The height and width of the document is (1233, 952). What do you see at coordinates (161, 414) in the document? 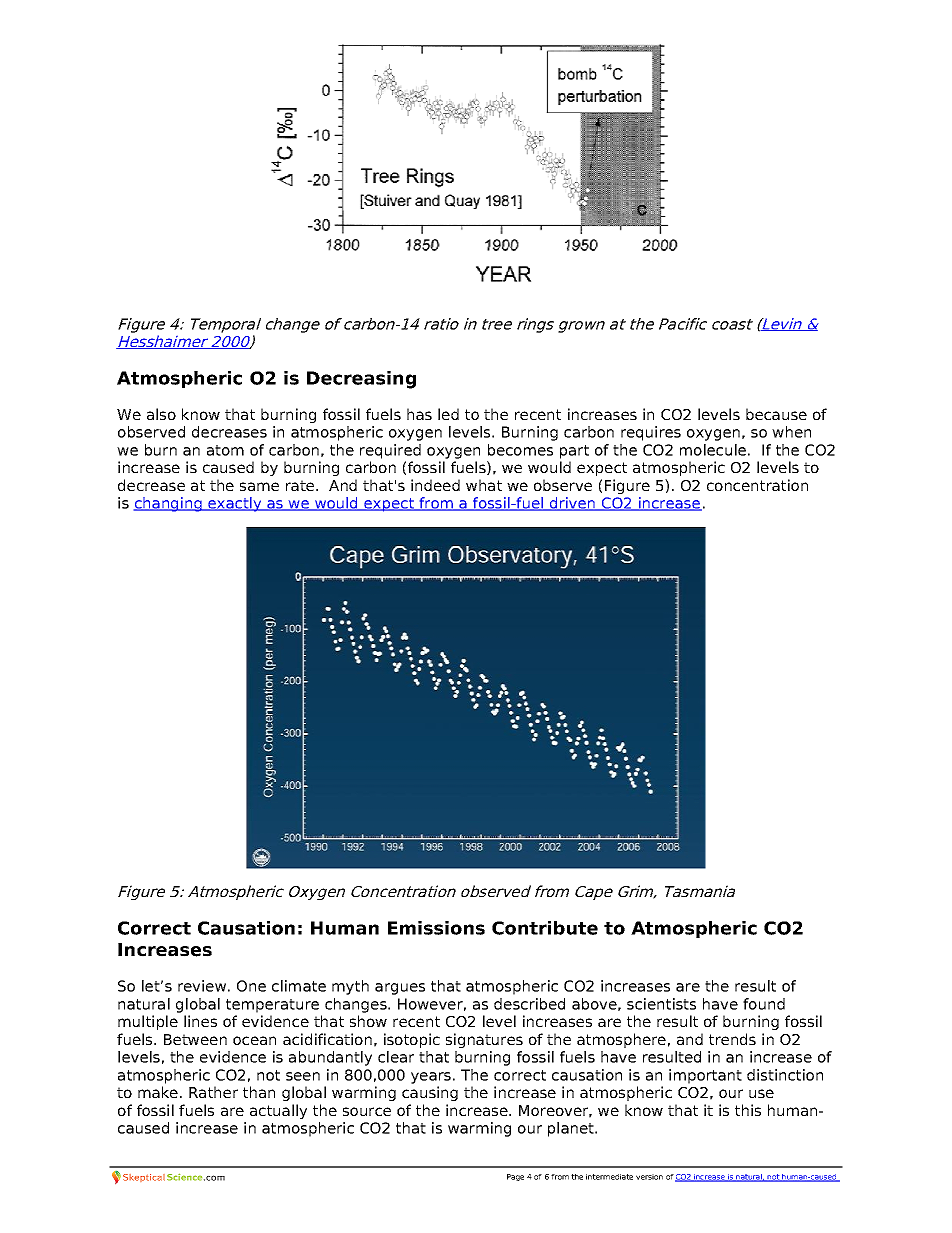
I see `also` at bounding box center [161, 414].
